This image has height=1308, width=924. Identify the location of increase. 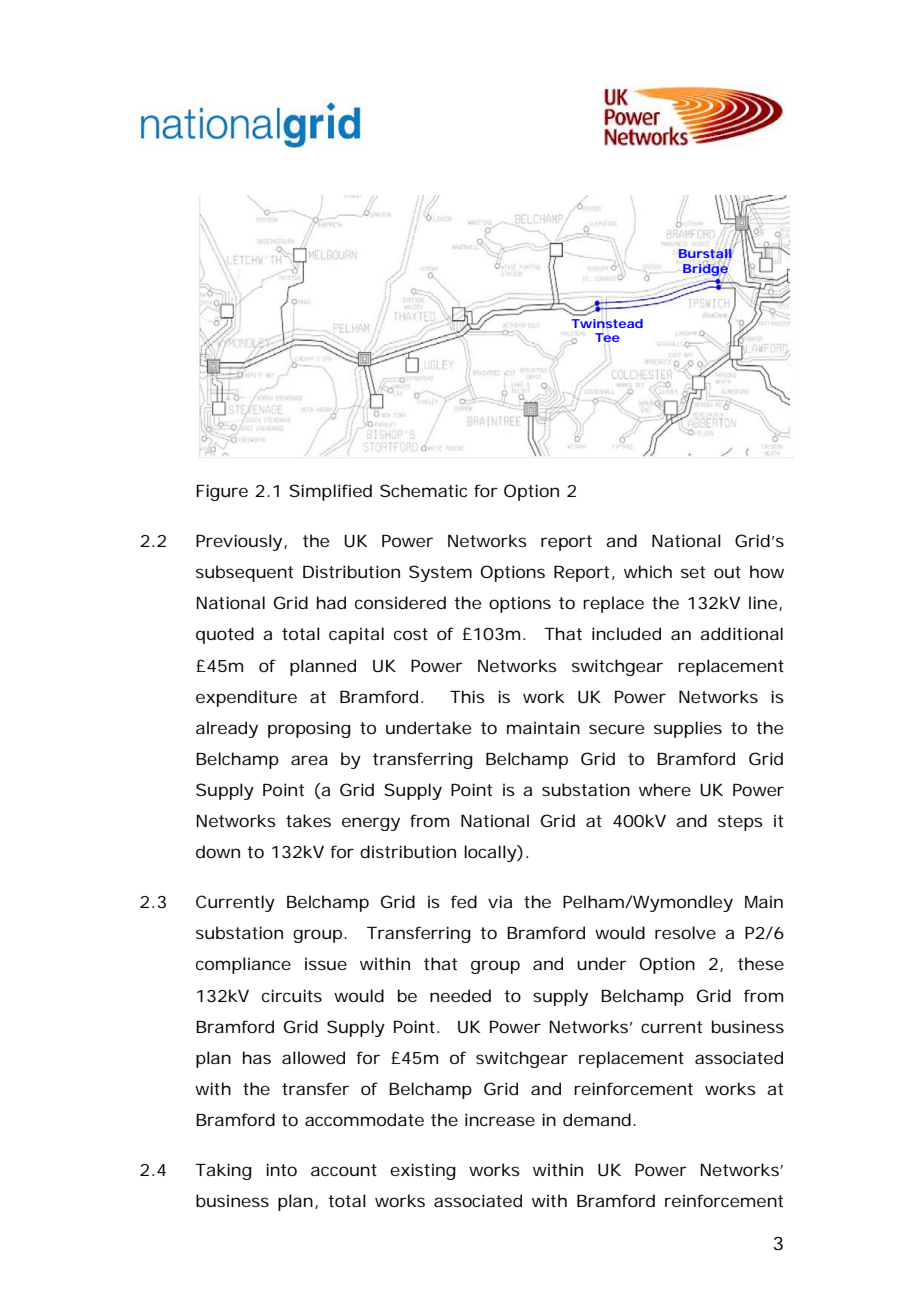
(500, 1119).
